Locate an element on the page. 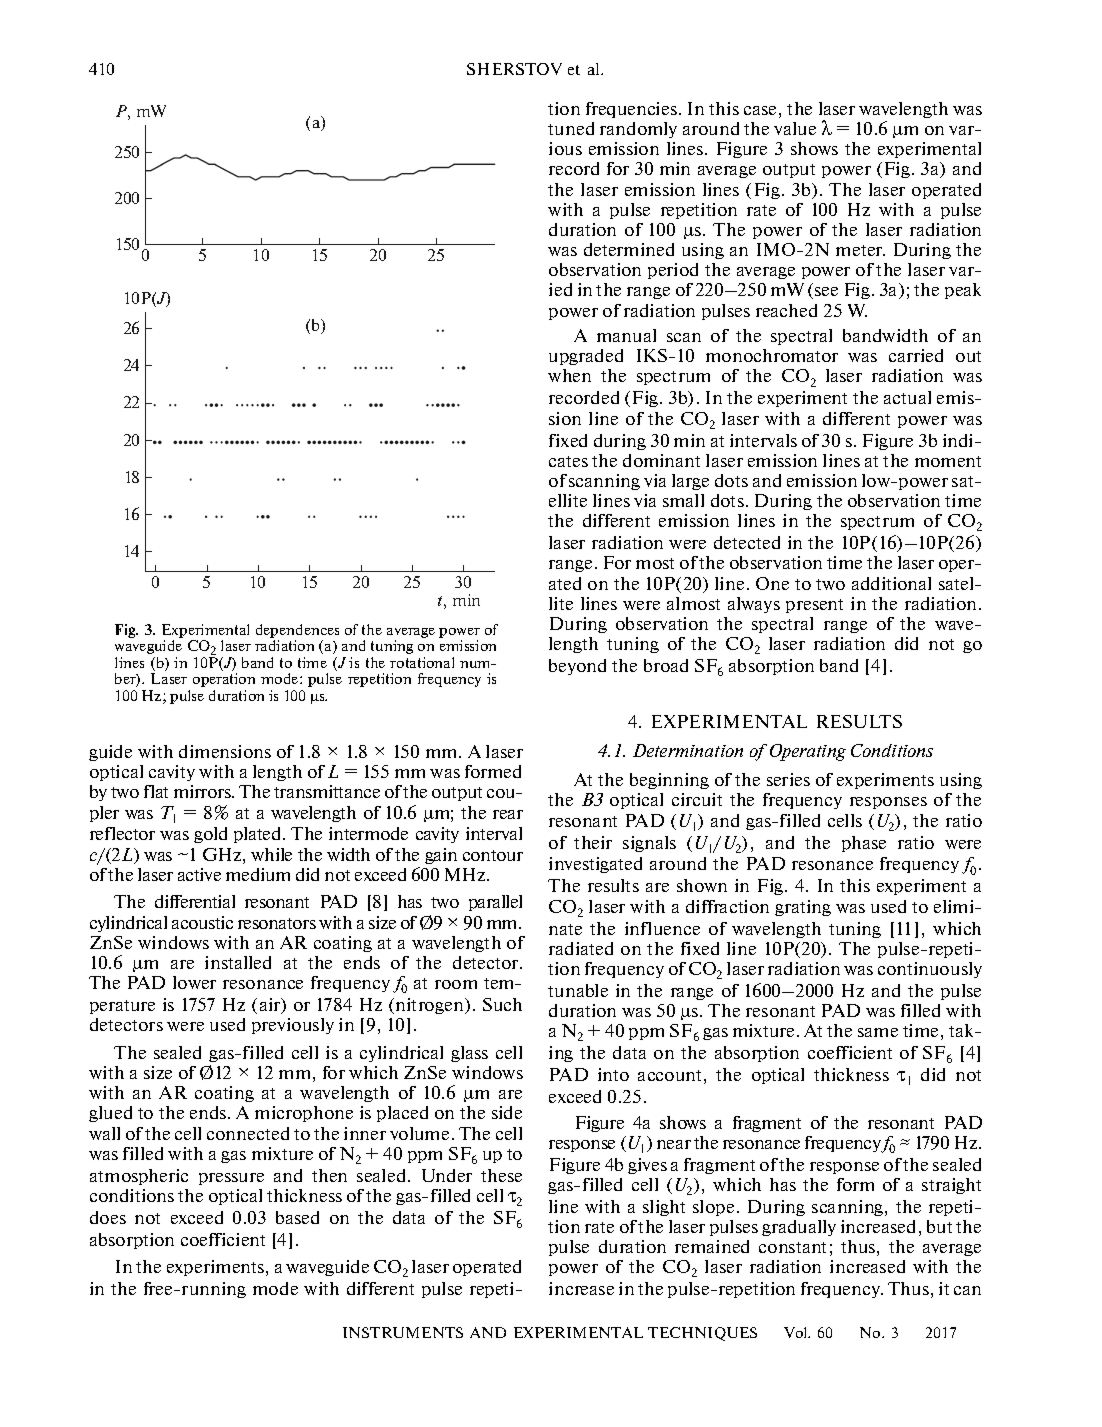 Image resolution: width=1102 pixels, height=1427 pixels. actual is located at coordinates (907, 397).
